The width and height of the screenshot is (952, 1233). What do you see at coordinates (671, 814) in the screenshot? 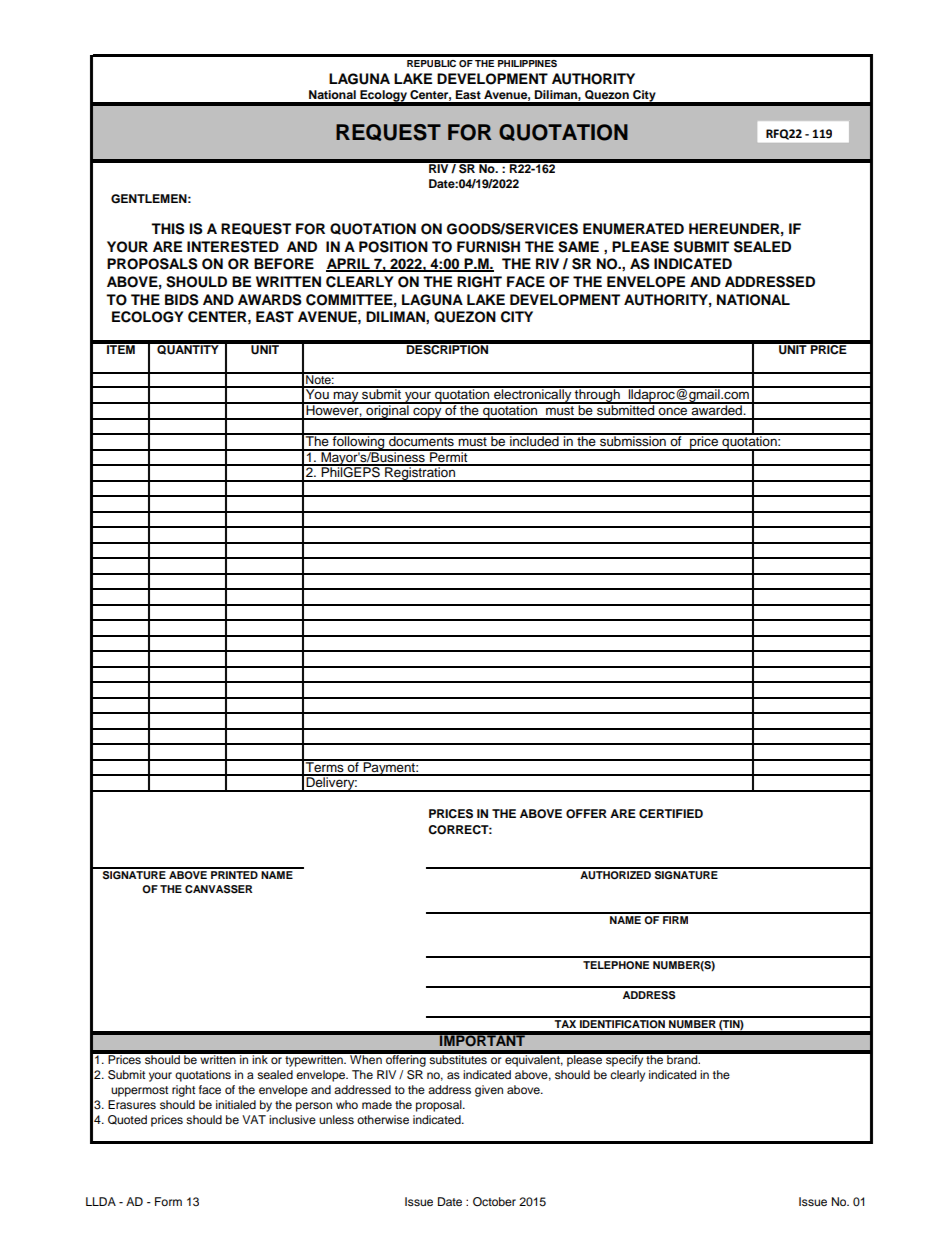
I see `CERTIFIED` at bounding box center [671, 814].
